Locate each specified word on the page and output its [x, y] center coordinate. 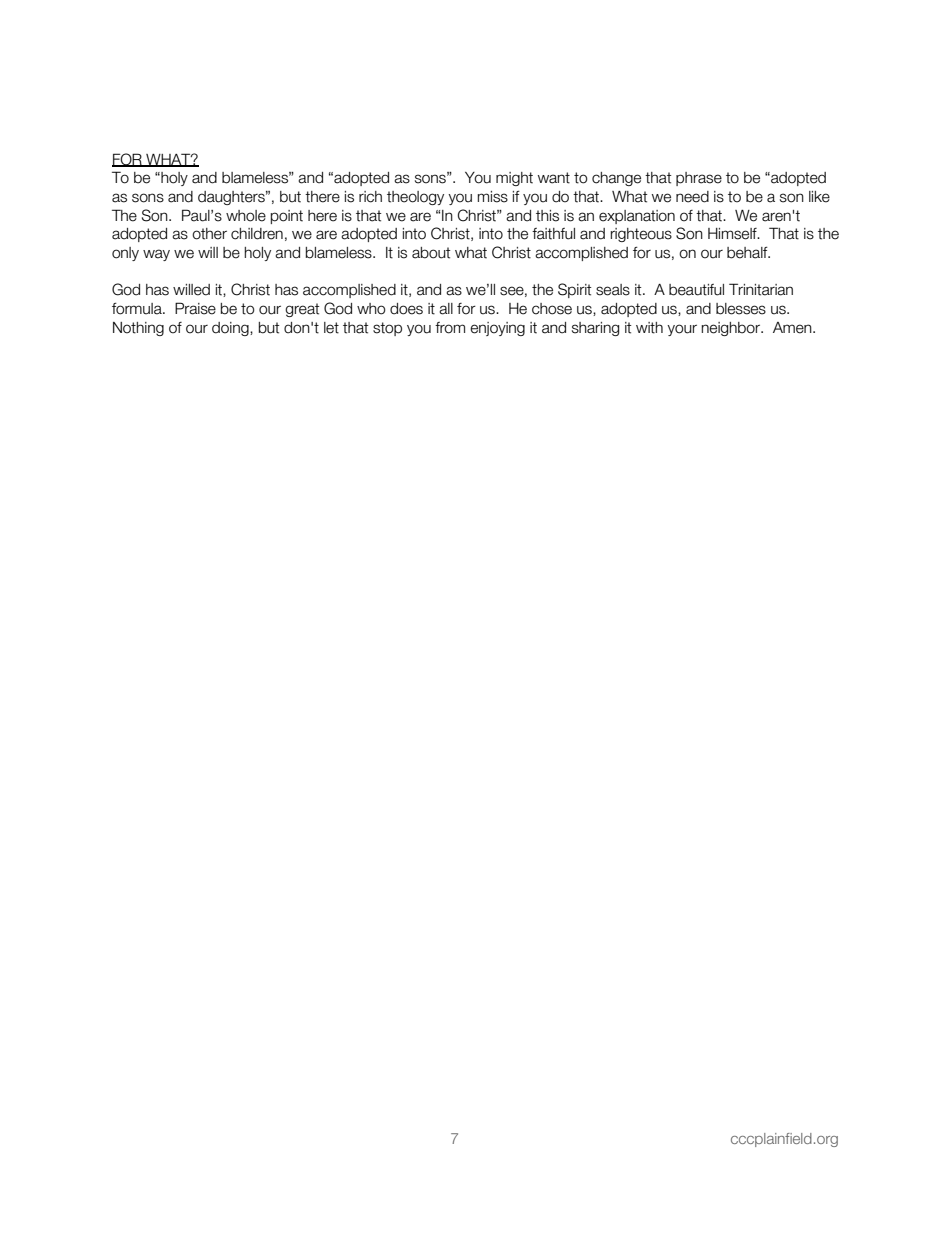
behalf [748, 253]
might [514, 179]
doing [231, 329]
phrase [699, 179]
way [156, 255]
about [431, 253]
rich [370, 197]
